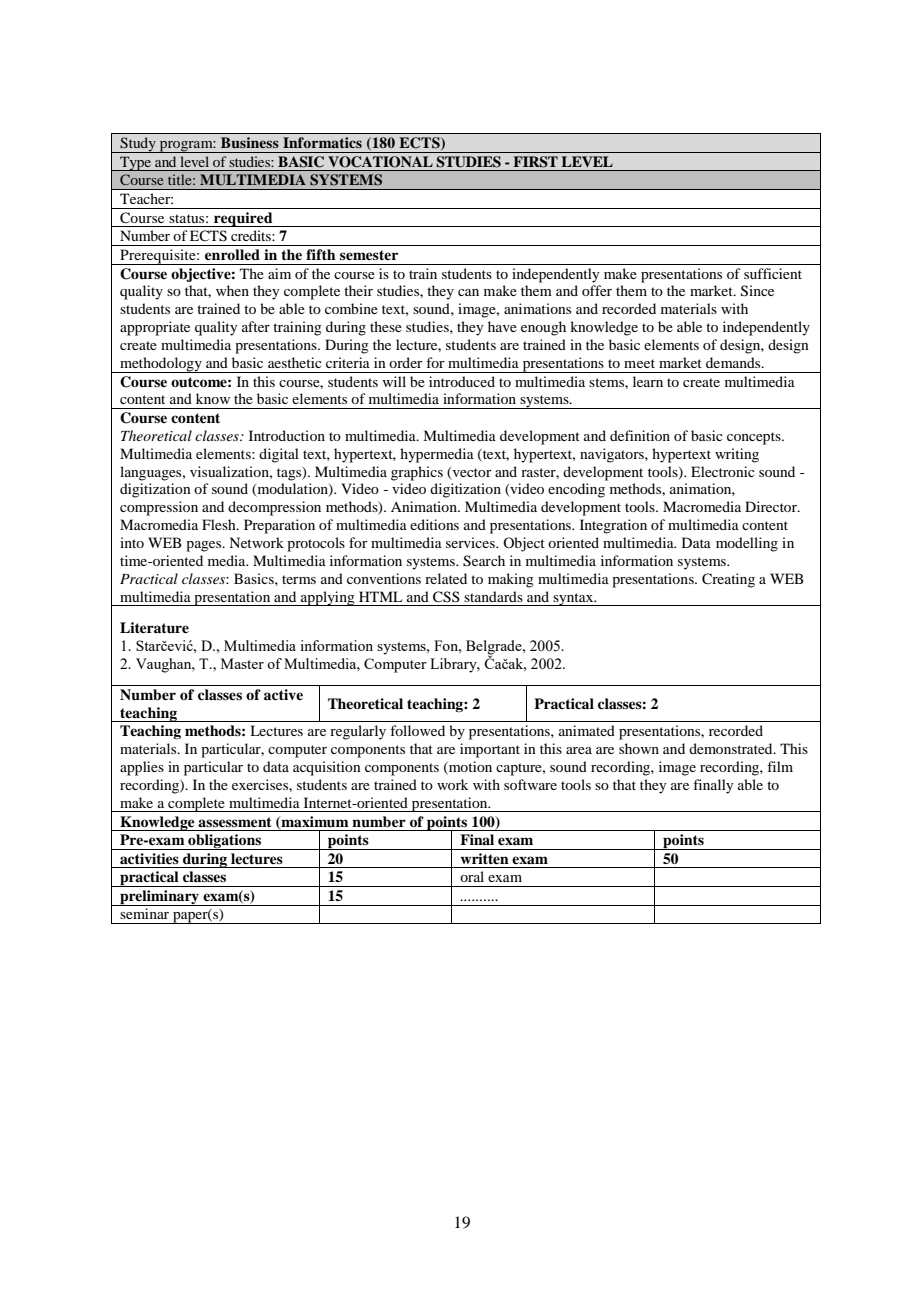 The height and width of the image is (1308, 924). What do you see at coordinates (530, 784) in the image?
I see `software` at bounding box center [530, 784].
